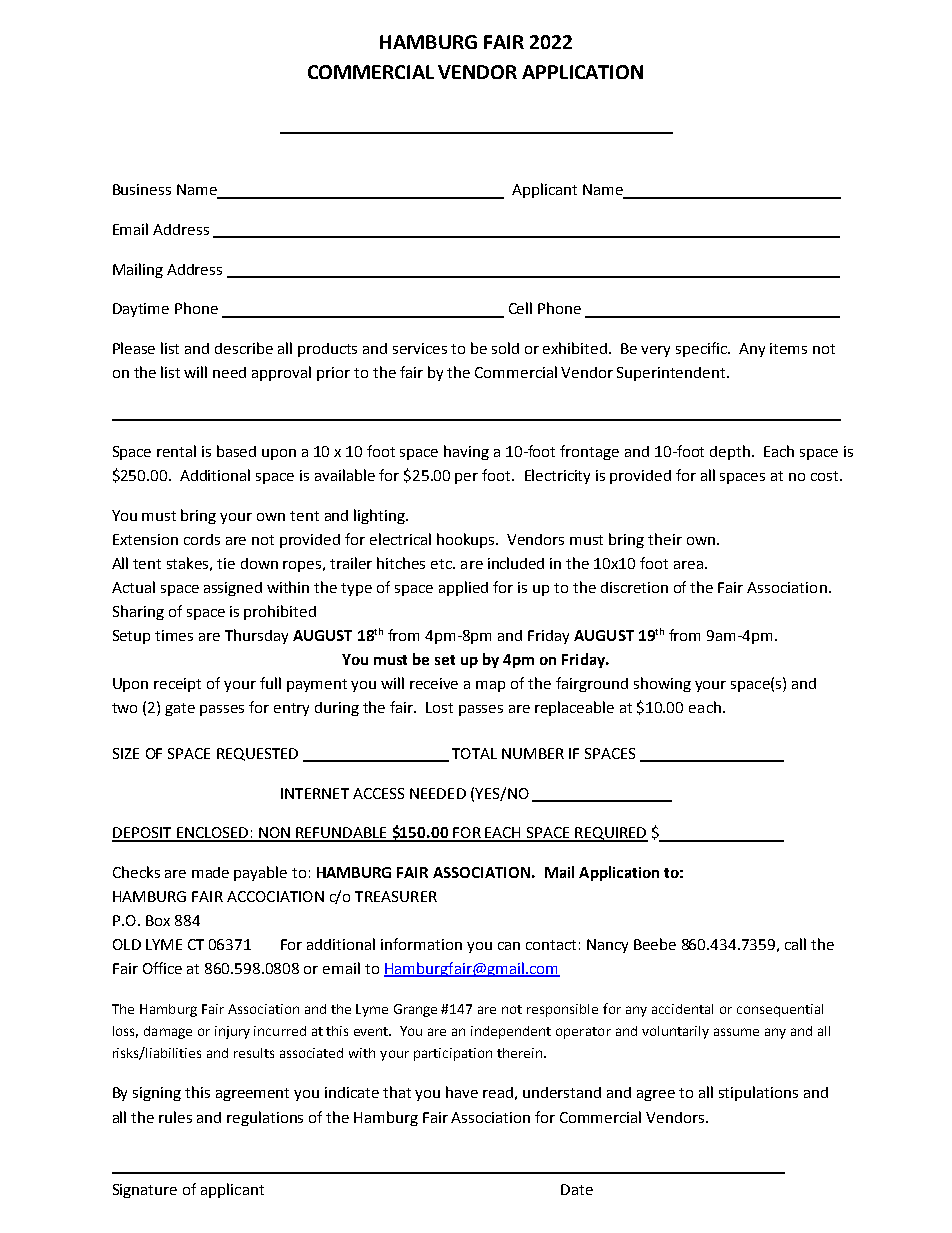 The width and height of the document is (952, 1233). Describe the element at coordinates (466, 452) in the document. I see `having` at that location.
